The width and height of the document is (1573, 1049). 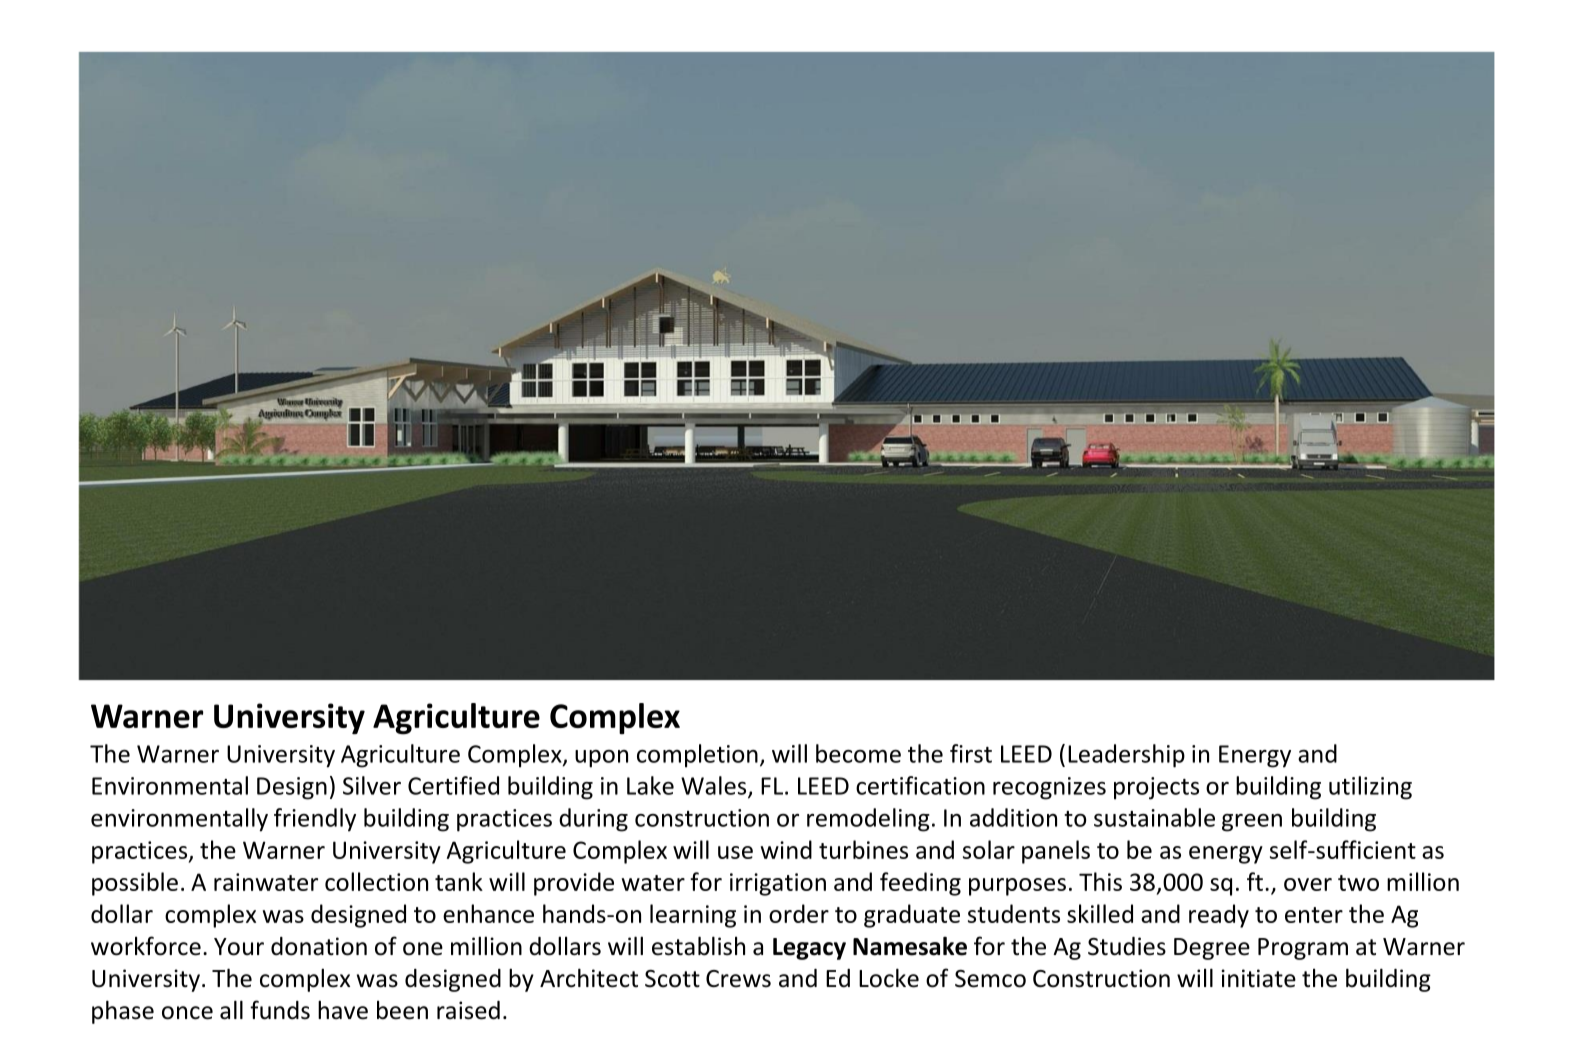 I want to click on remodeling, so click(x=868, y=820).
